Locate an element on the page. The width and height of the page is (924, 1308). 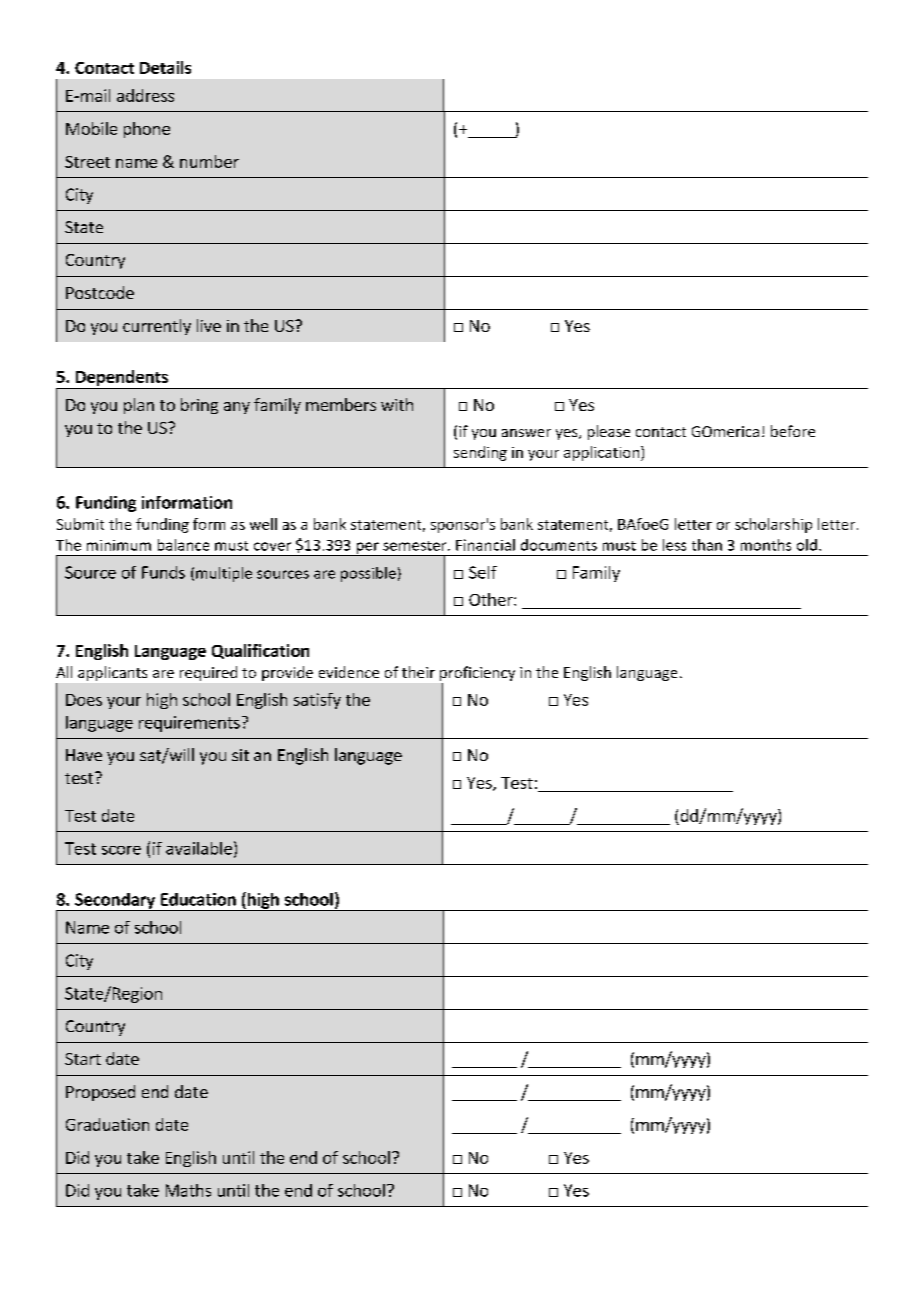
Maths is located at coordinates (188, 1190).
